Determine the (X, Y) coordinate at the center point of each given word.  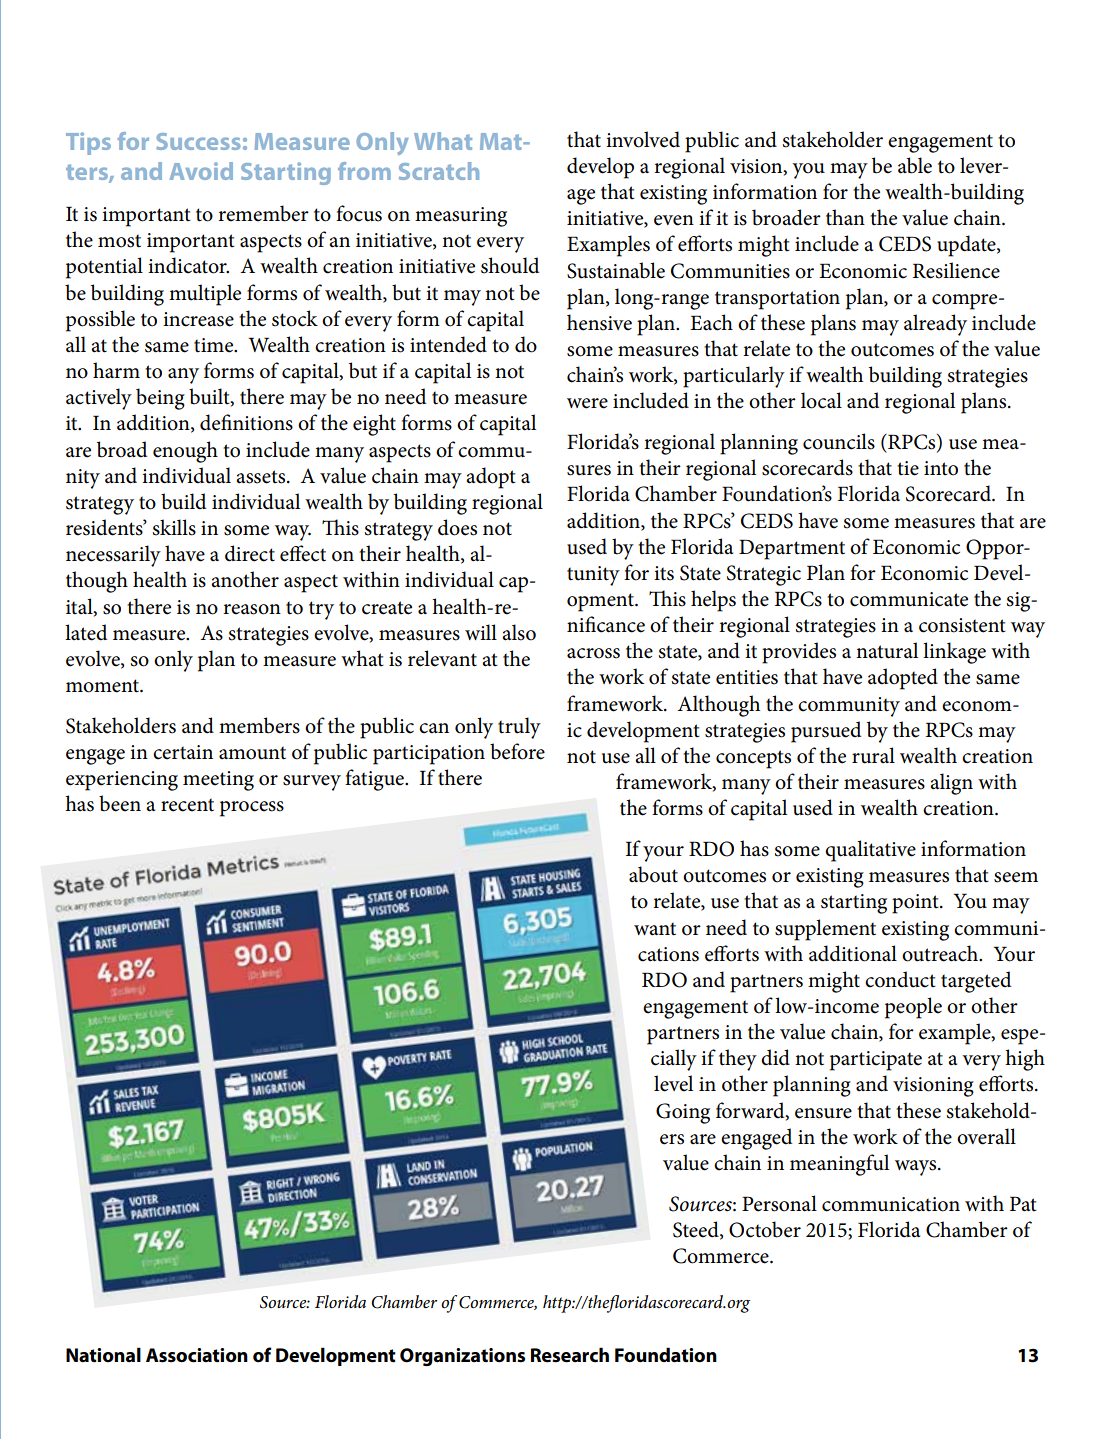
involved (643, 139)
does (457, 527)
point (916, 904)
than (845, 217)
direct (250, 553)
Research (570, 1355)
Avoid (201, 171)
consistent (962, 625)
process (252, 809)
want (655, 929)
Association (197, 1355)
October (765, 1229)
